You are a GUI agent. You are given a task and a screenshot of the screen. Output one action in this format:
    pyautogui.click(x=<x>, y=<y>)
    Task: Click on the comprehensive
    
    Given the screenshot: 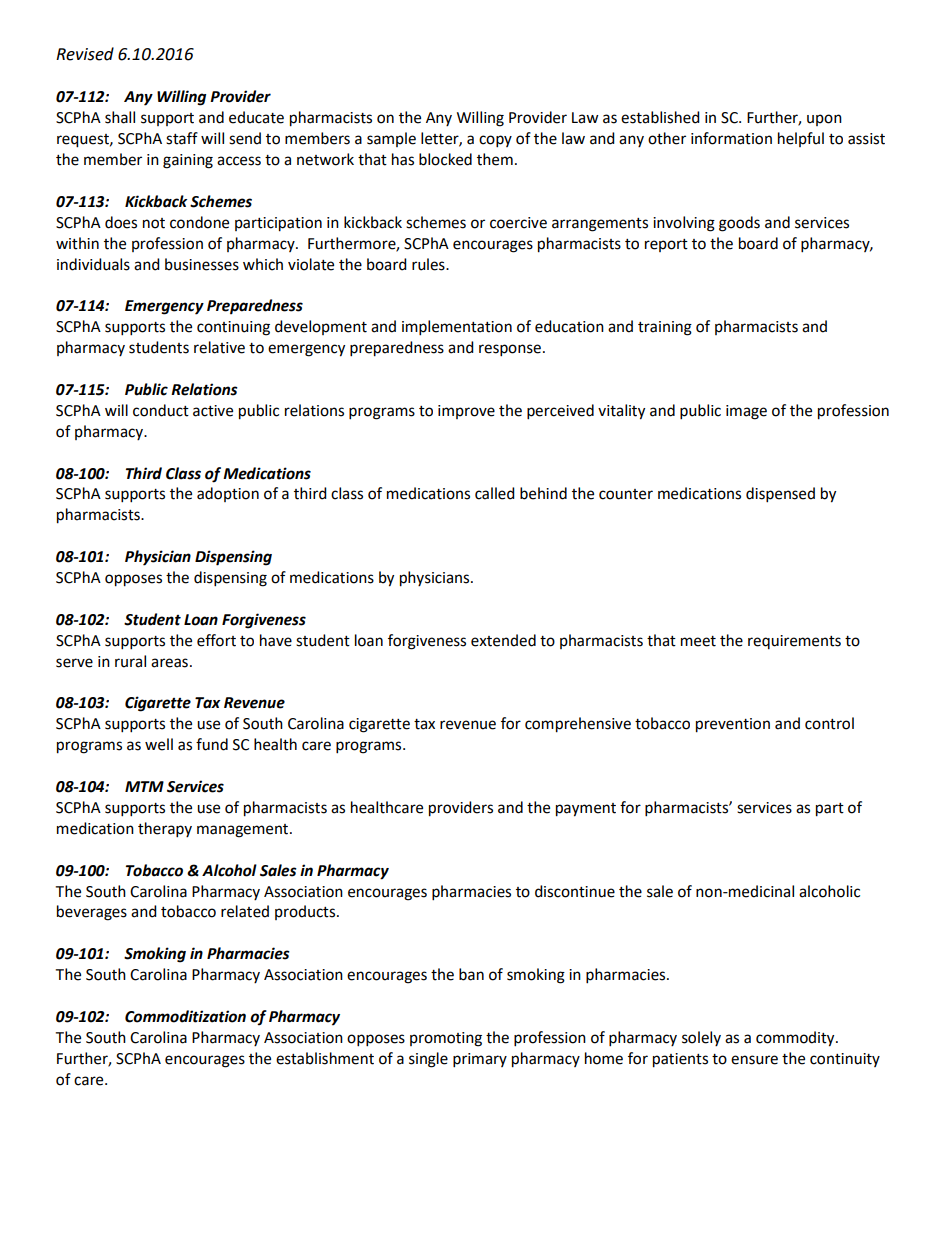 What is the action you would take?
    pyautogui.click(x=578, y=725)
